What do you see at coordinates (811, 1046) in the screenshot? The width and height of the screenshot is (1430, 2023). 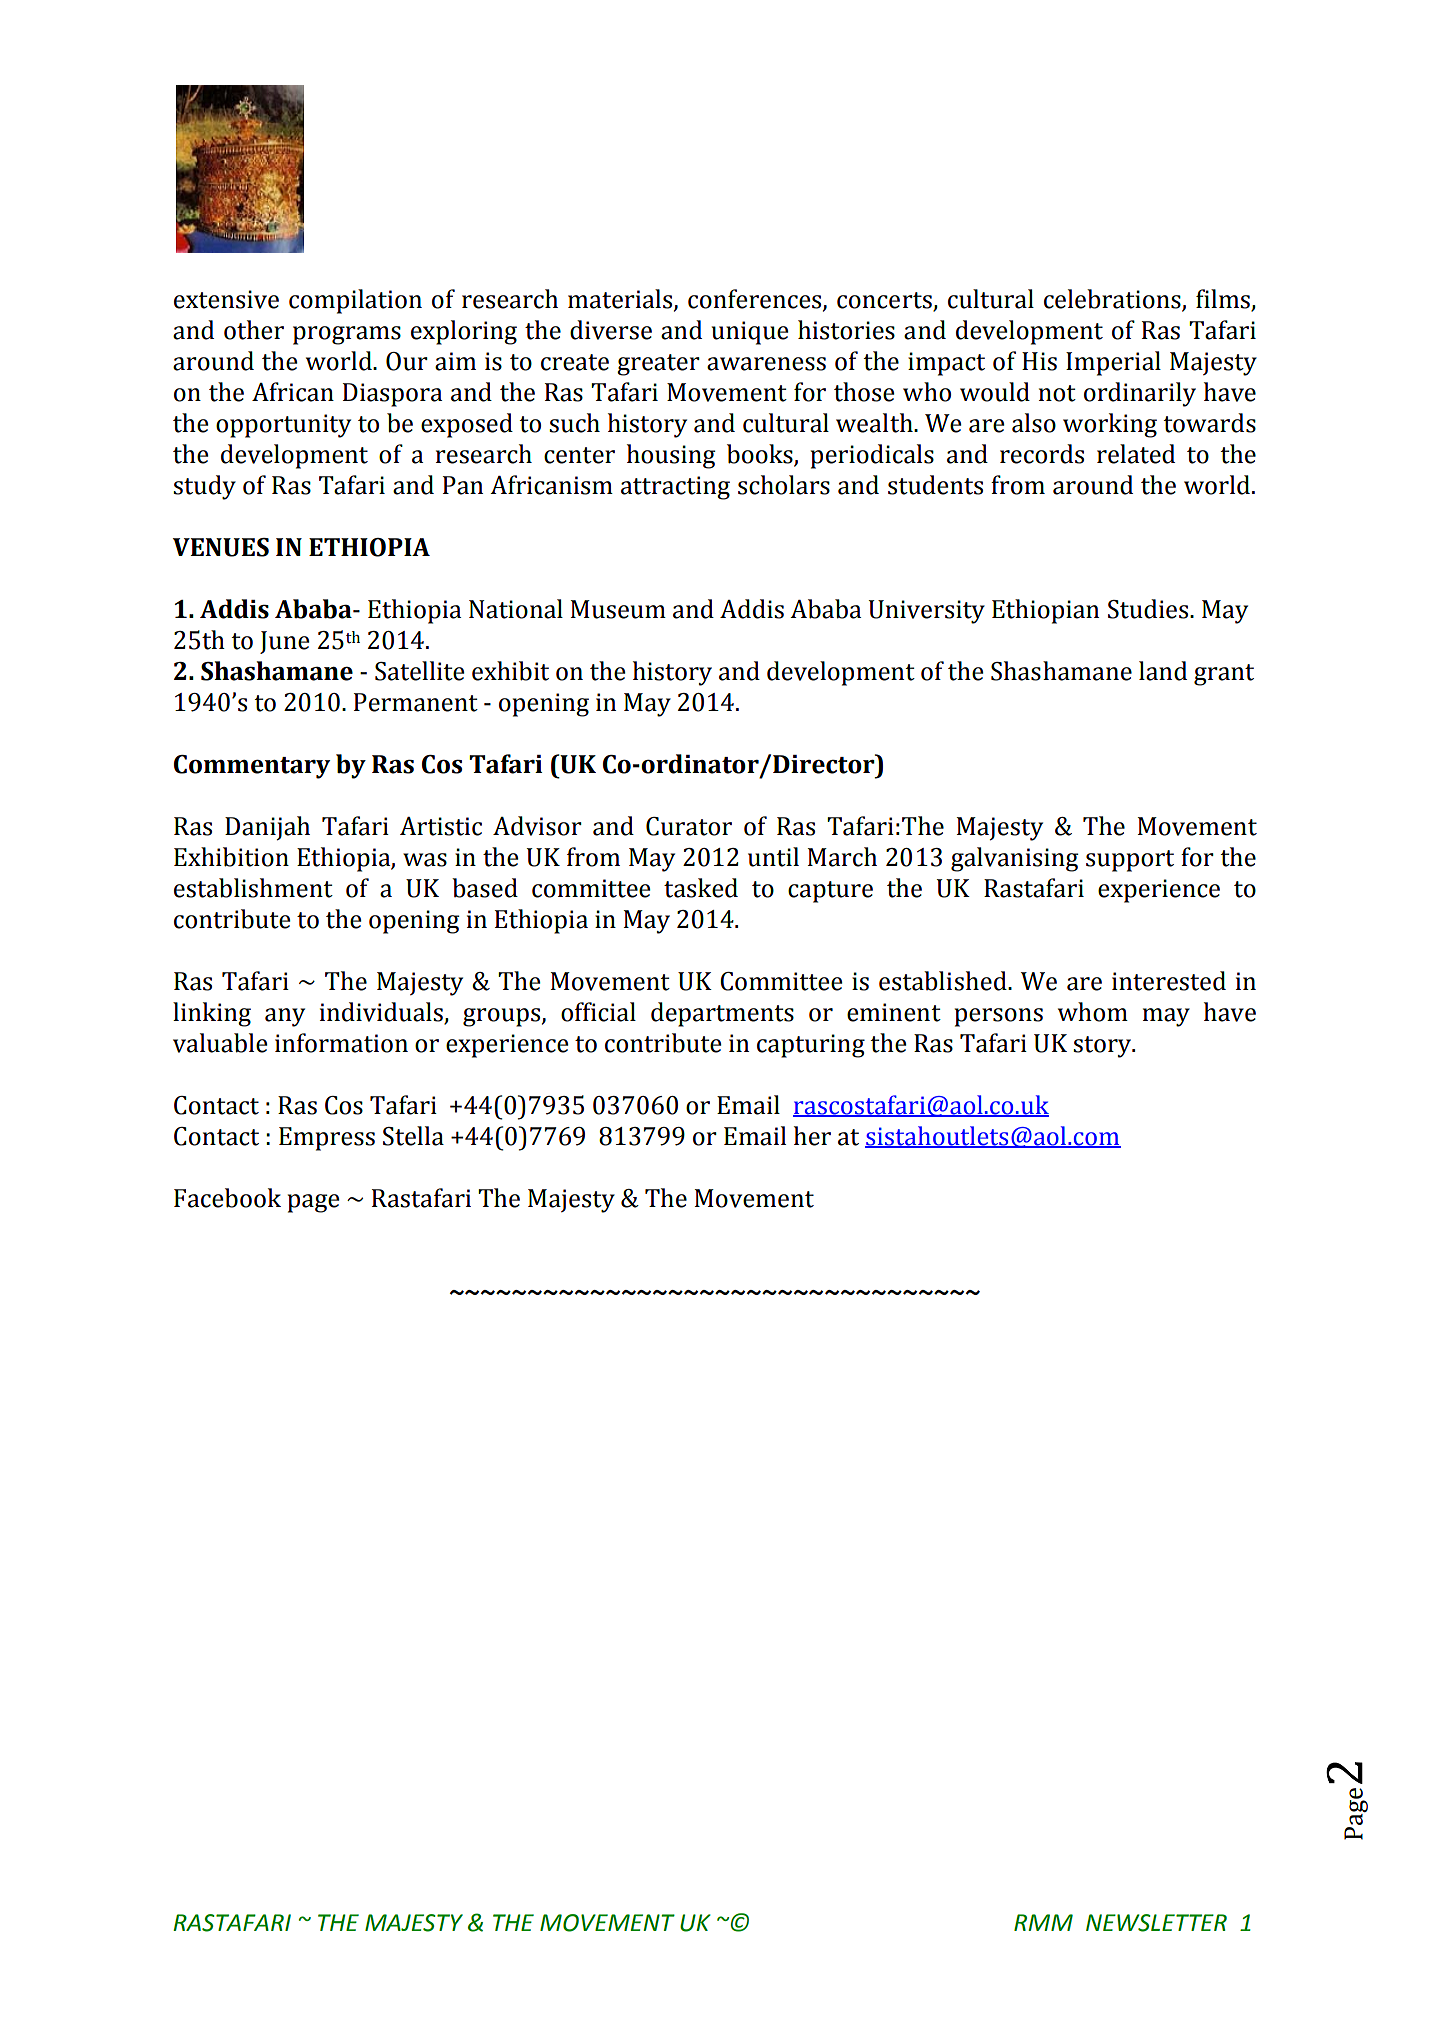 I see `capturing` at bounding box center [811, 1046].
